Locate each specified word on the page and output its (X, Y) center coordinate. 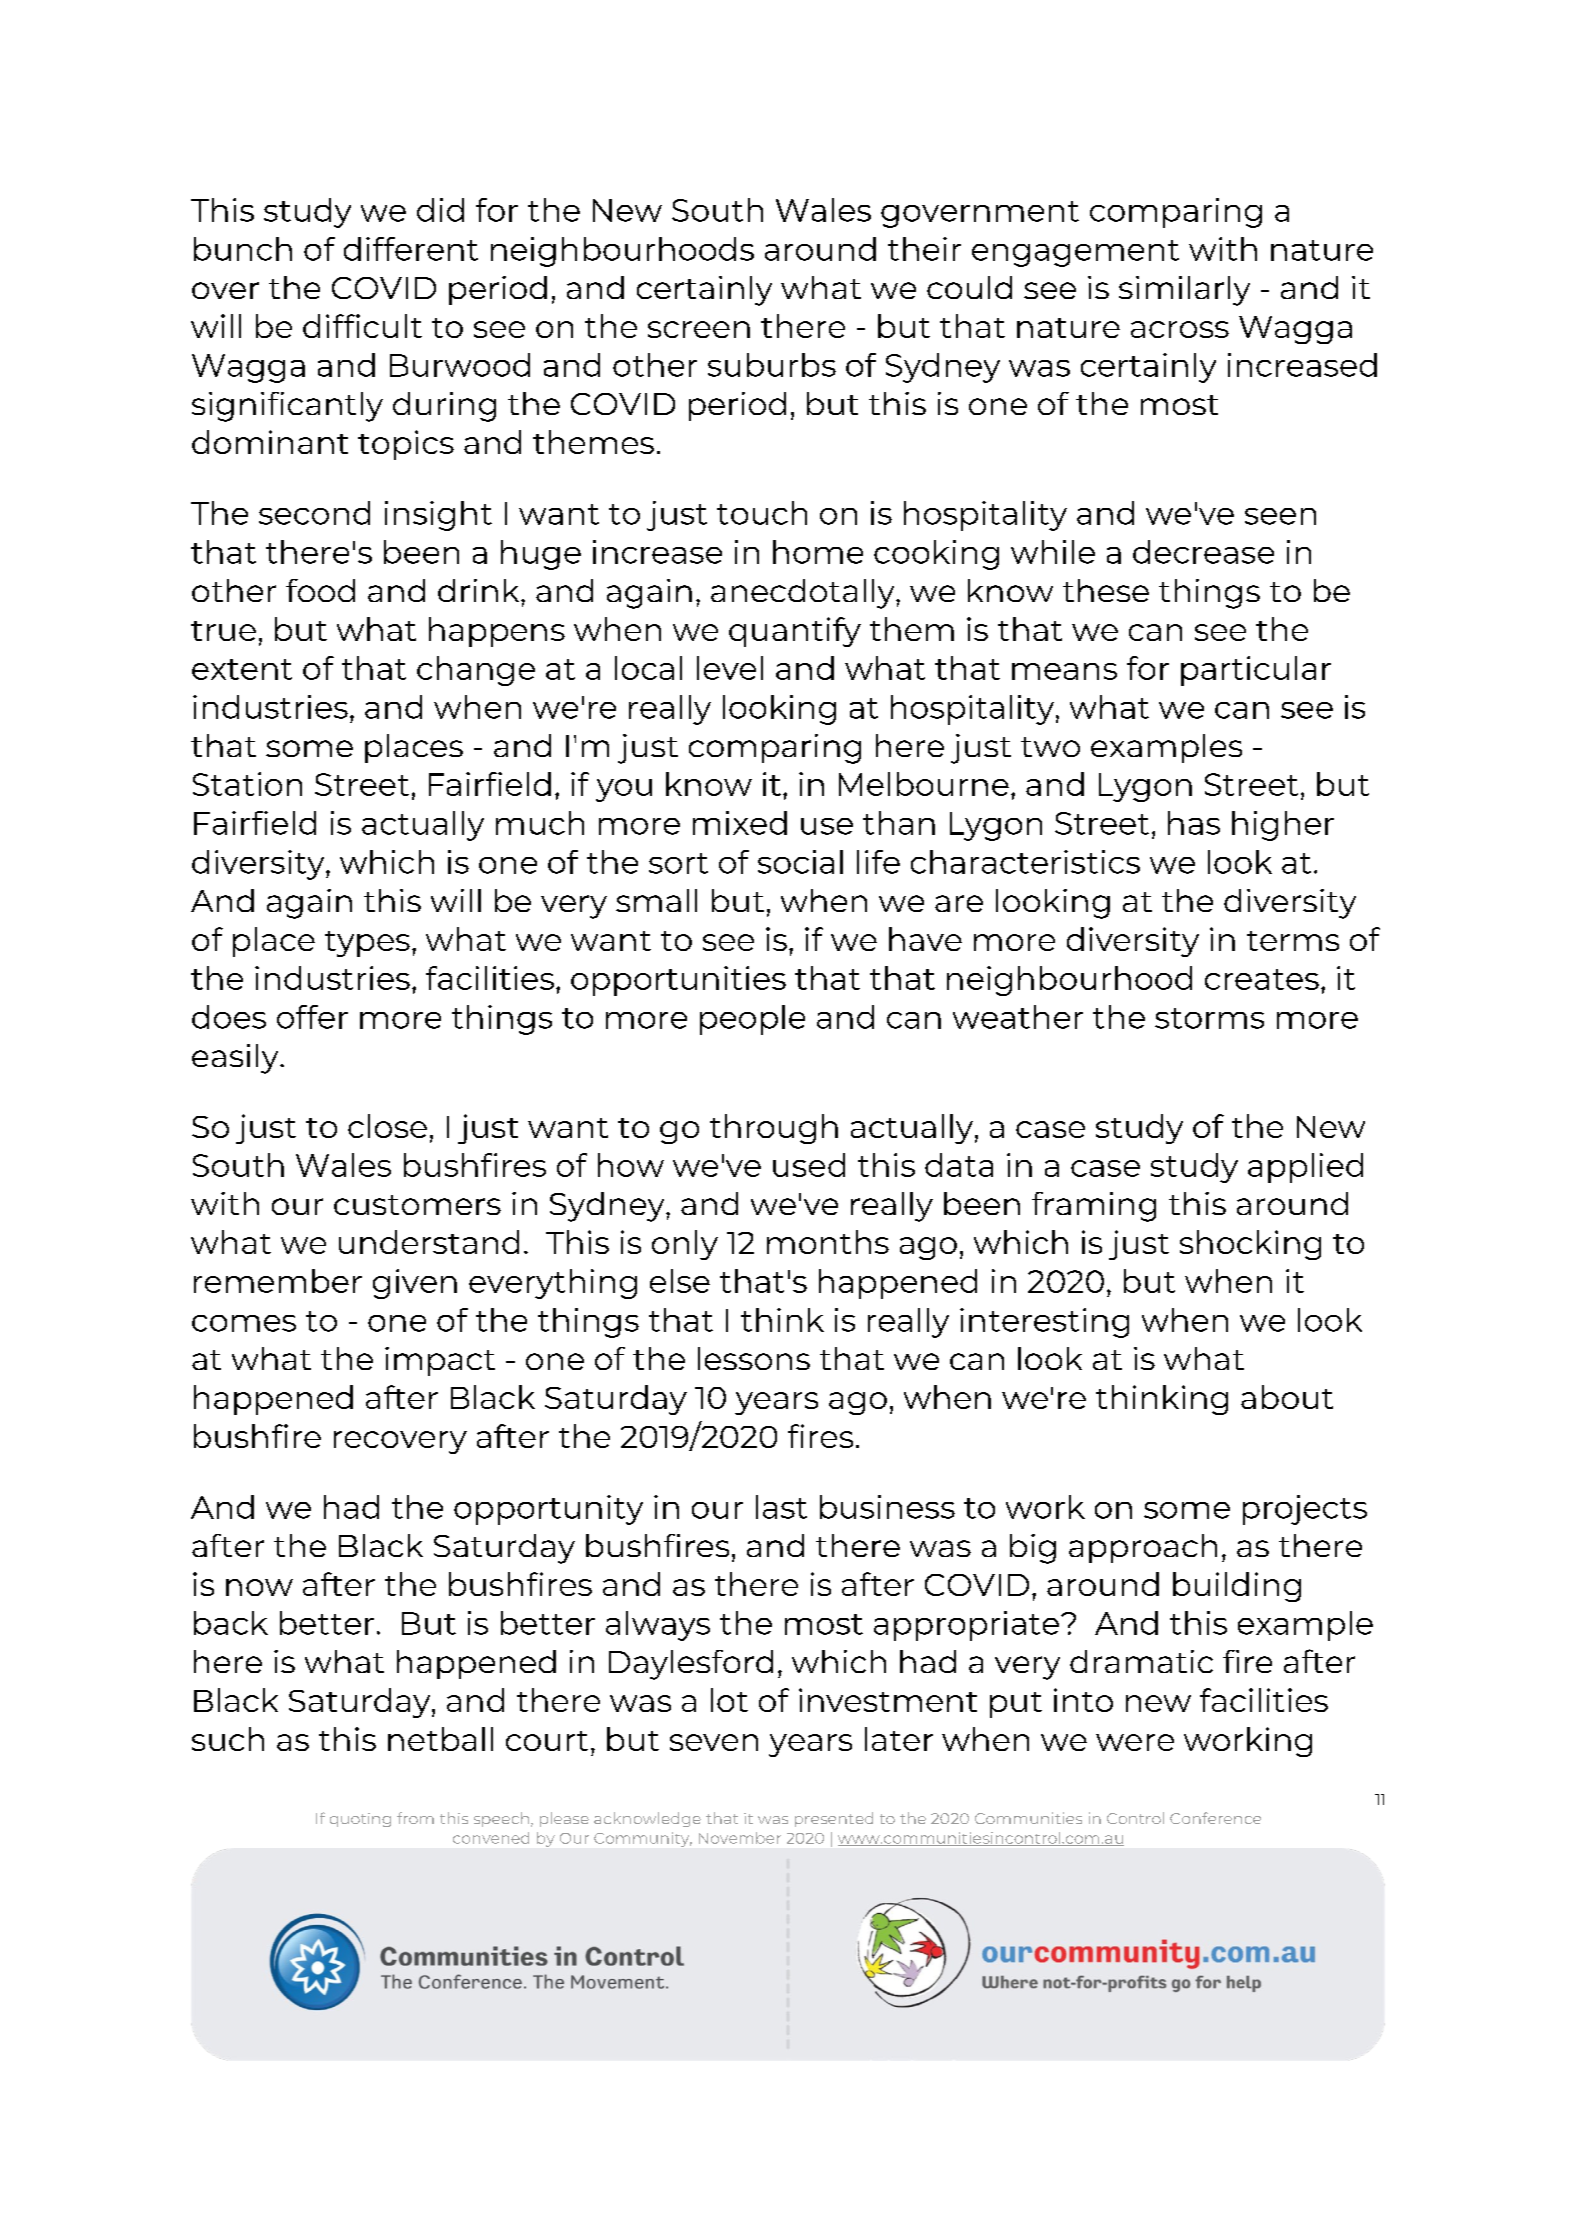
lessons (754, 1358)
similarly (1184, 291)
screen (699, 329)
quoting (360, 1820)
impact (440, 1361)
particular (1256, 671)
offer (312, 1017)
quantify (795, 632)
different (411, 249)
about (1287, 1397)
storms (1209, 1018)
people (752, 1020)
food (320, 590)
